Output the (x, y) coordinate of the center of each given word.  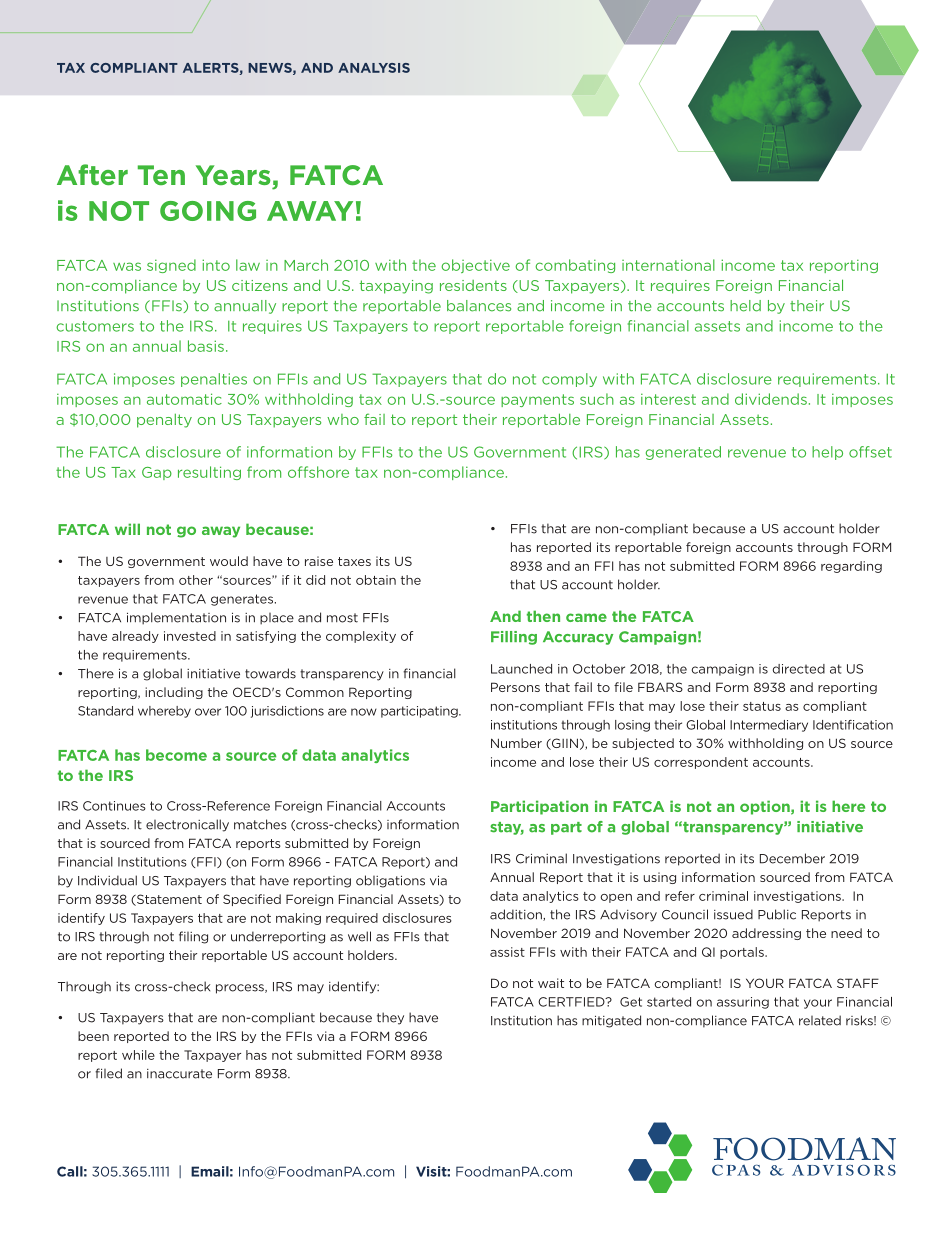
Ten (161, 175)
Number (516, 743)
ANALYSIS (374, 68)
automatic (184, 399)
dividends (771, 399)
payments (537, 400)
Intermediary (769, 726)
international (668, 265)
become (176, 755)
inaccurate (179, 1074)
